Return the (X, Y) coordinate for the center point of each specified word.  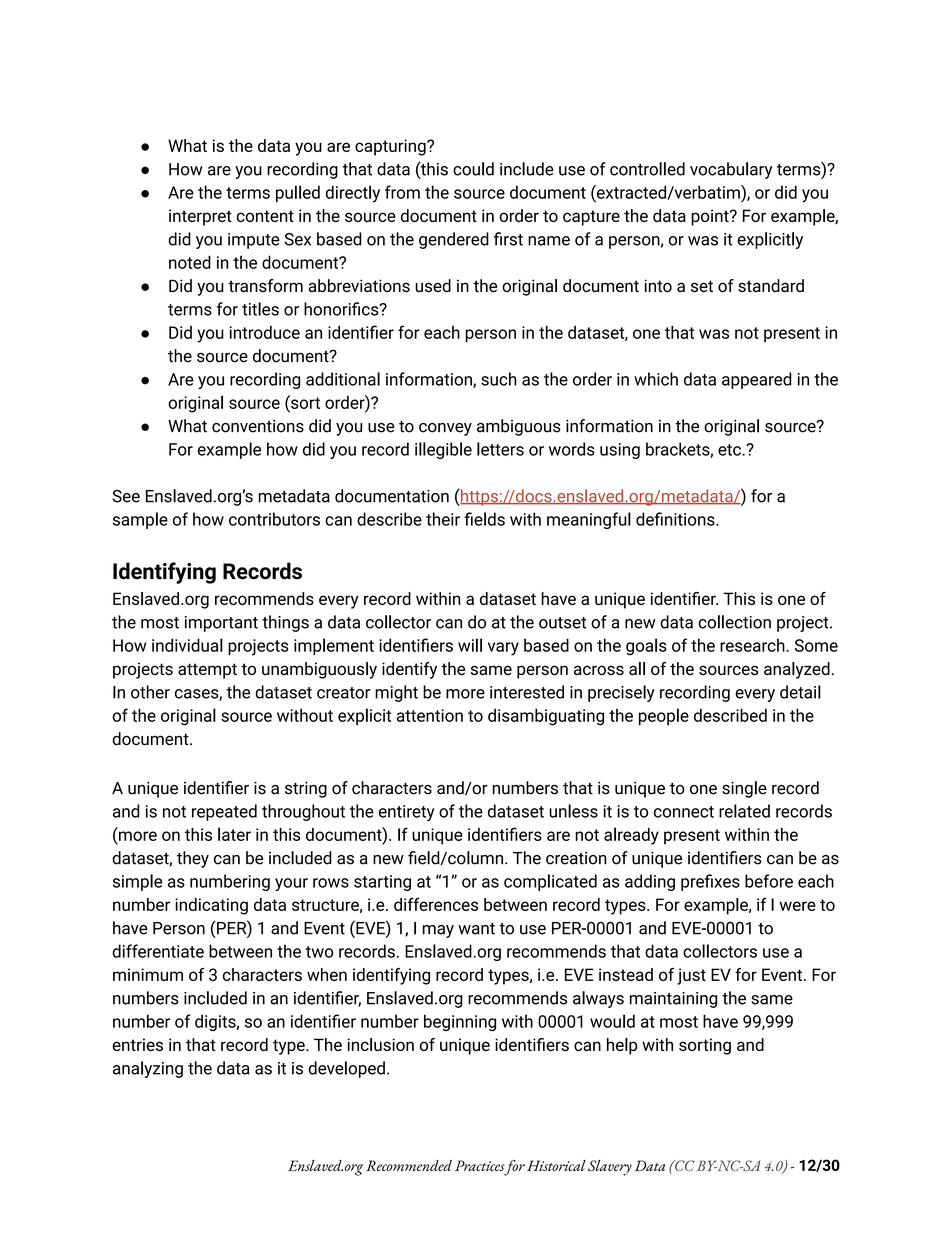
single (744, 789)
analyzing (148, 1069)
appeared (757, 380)
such (499, 379)
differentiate (158, 951)
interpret (200, 217)
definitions (676, 519)
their (443, 519)
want (476, 929)
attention (430, 715)
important (221, 624)
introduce (265, 332)
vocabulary (731, 170)
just (691, 976)
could (473, 169)
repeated (224, 812)
